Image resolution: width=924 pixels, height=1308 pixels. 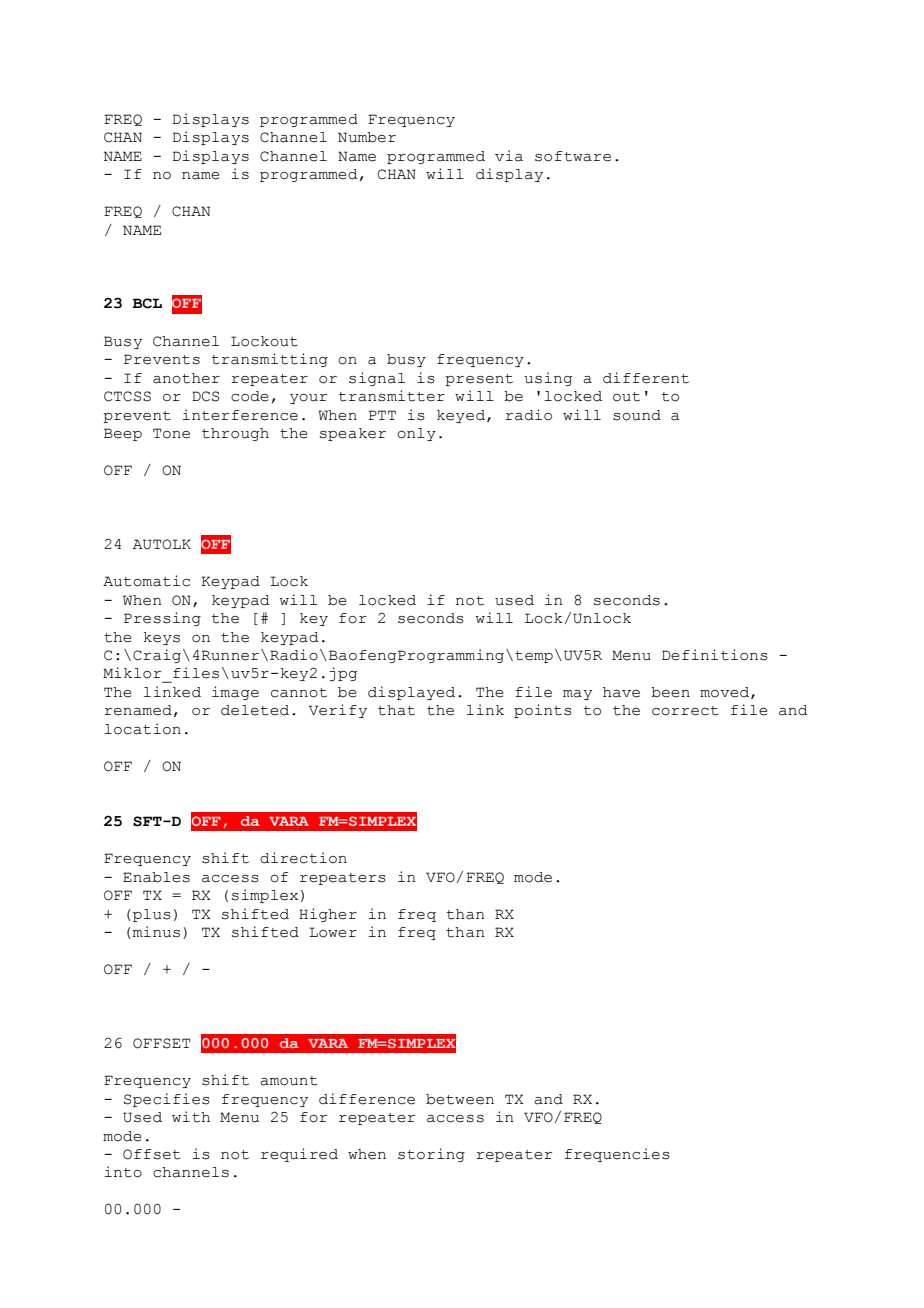 What do you see at coordinates (147, 303) in the screenshot?
I see `BCL` at bounding box center [147, 303].
